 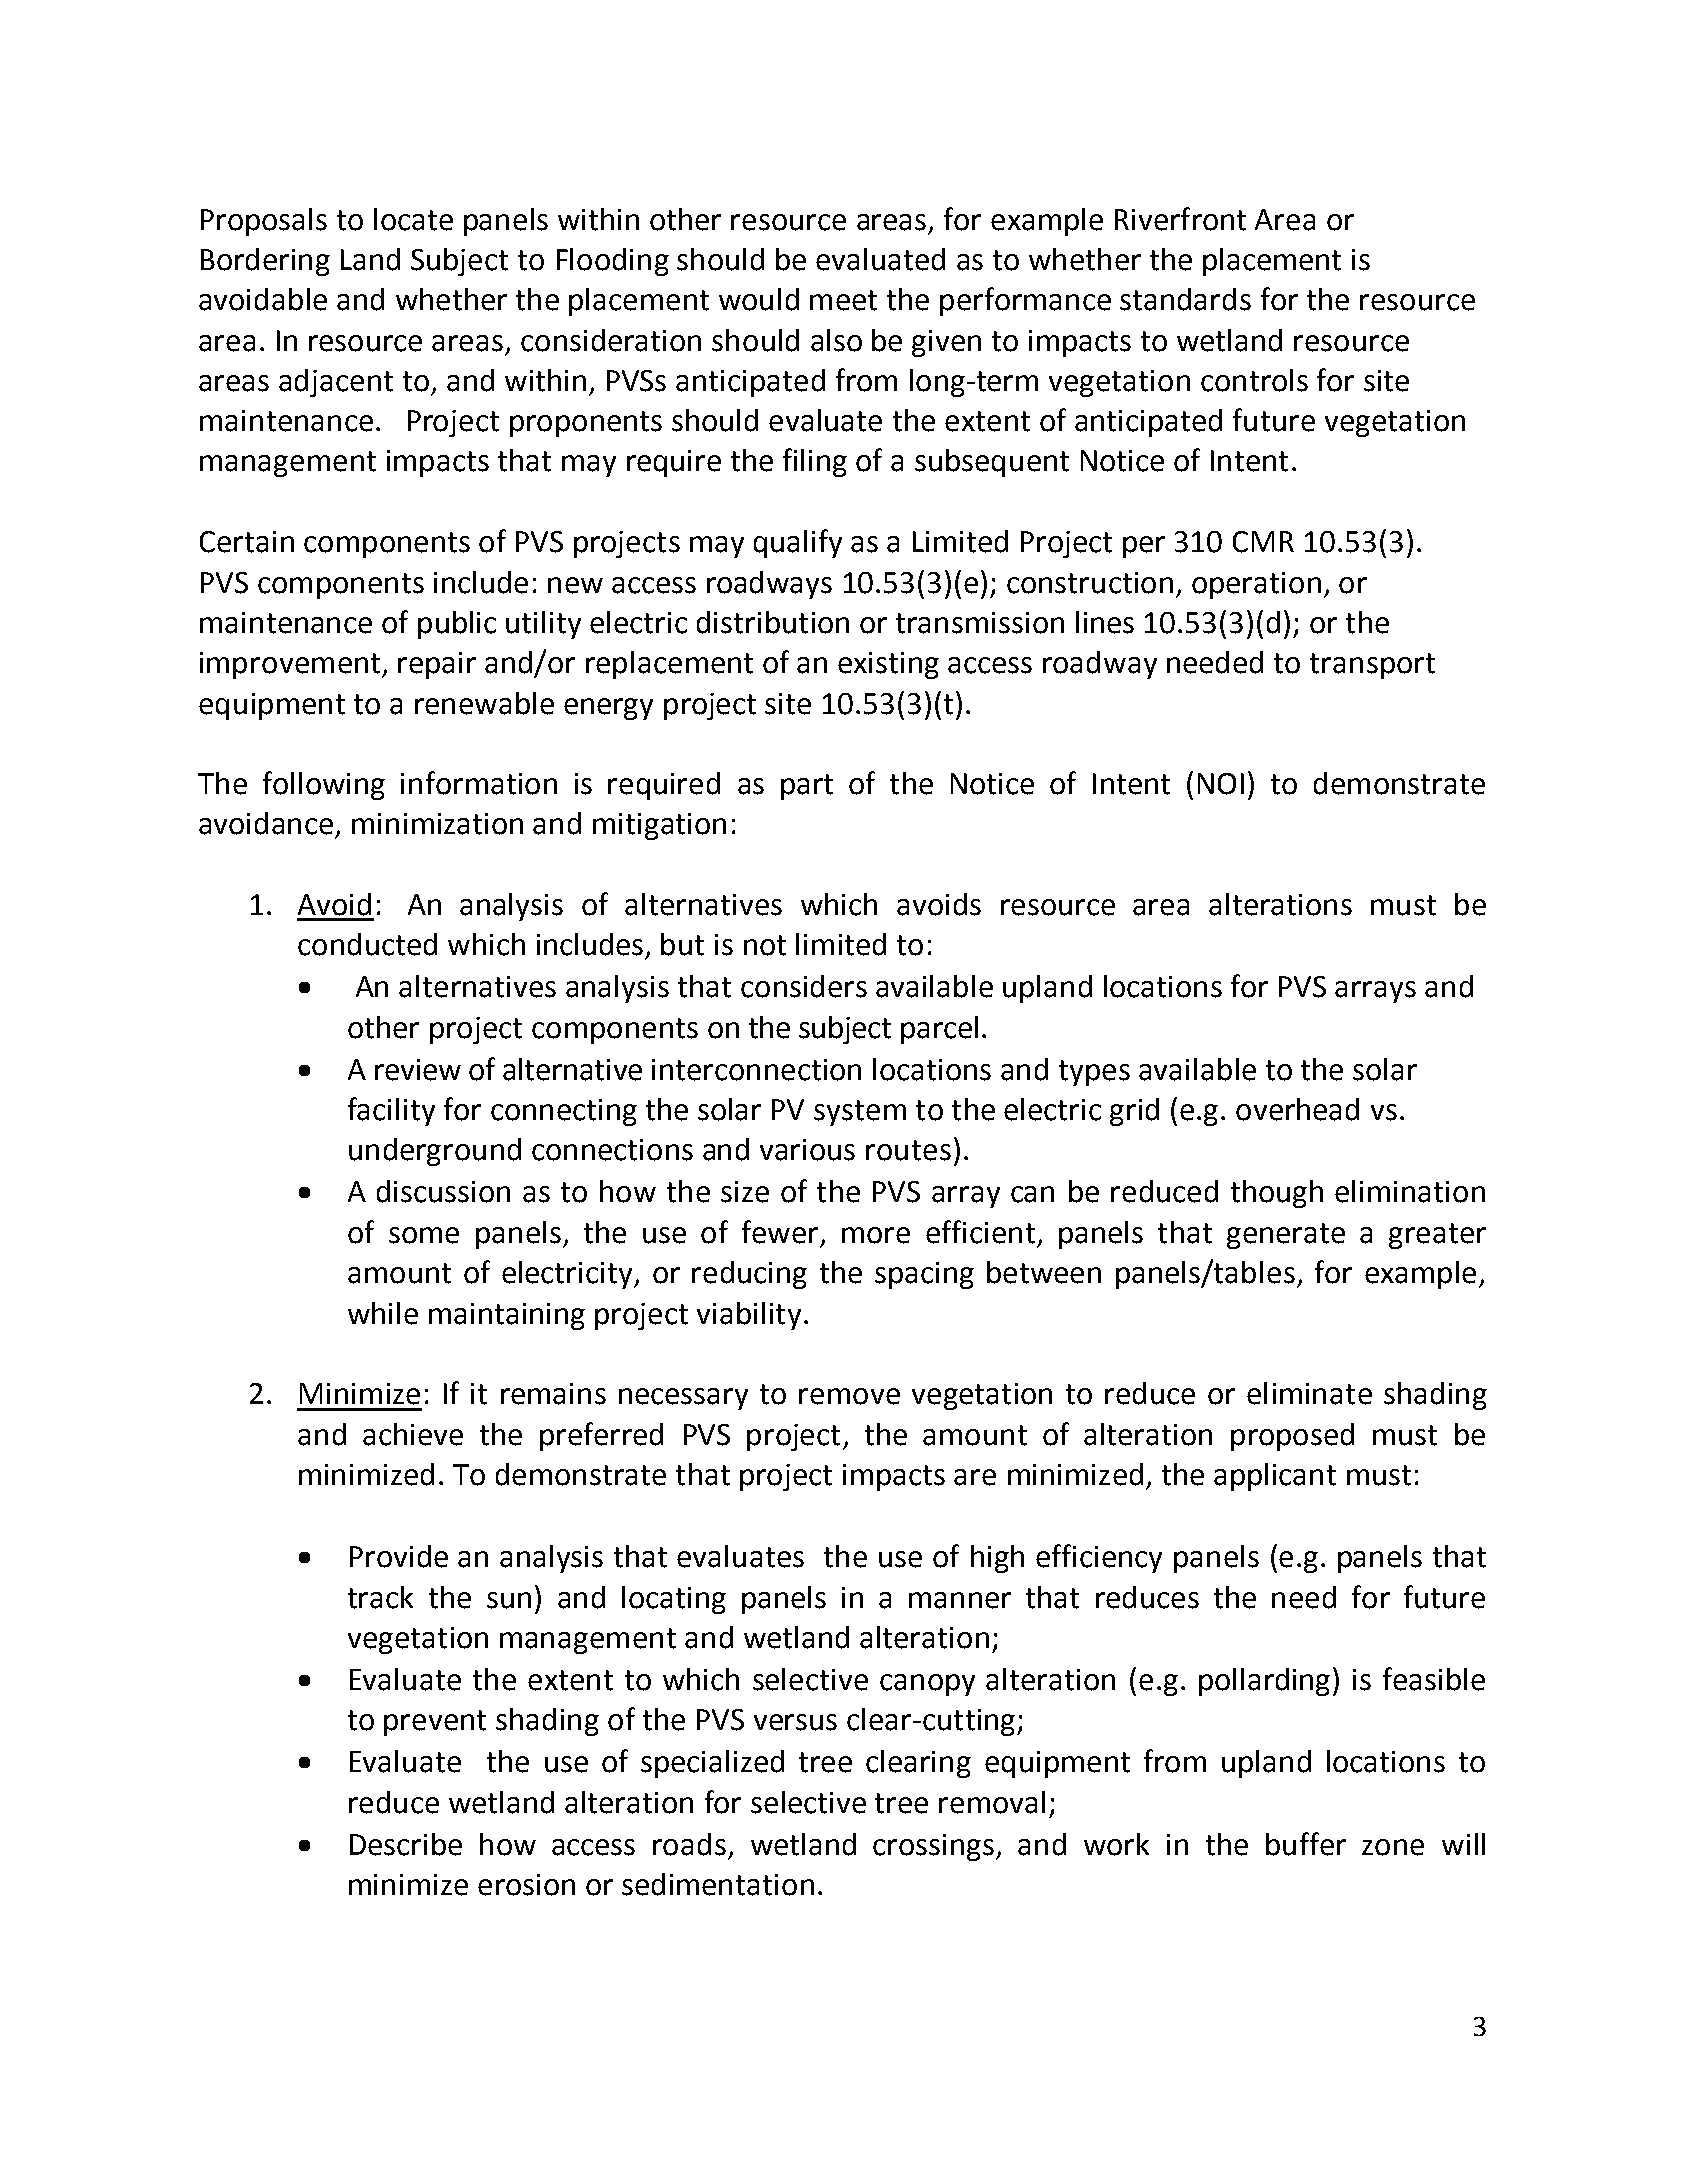 What do you see at coordinates (406, 1844) in the document?
I see `Describe` at bounding box center [406, 1844].
